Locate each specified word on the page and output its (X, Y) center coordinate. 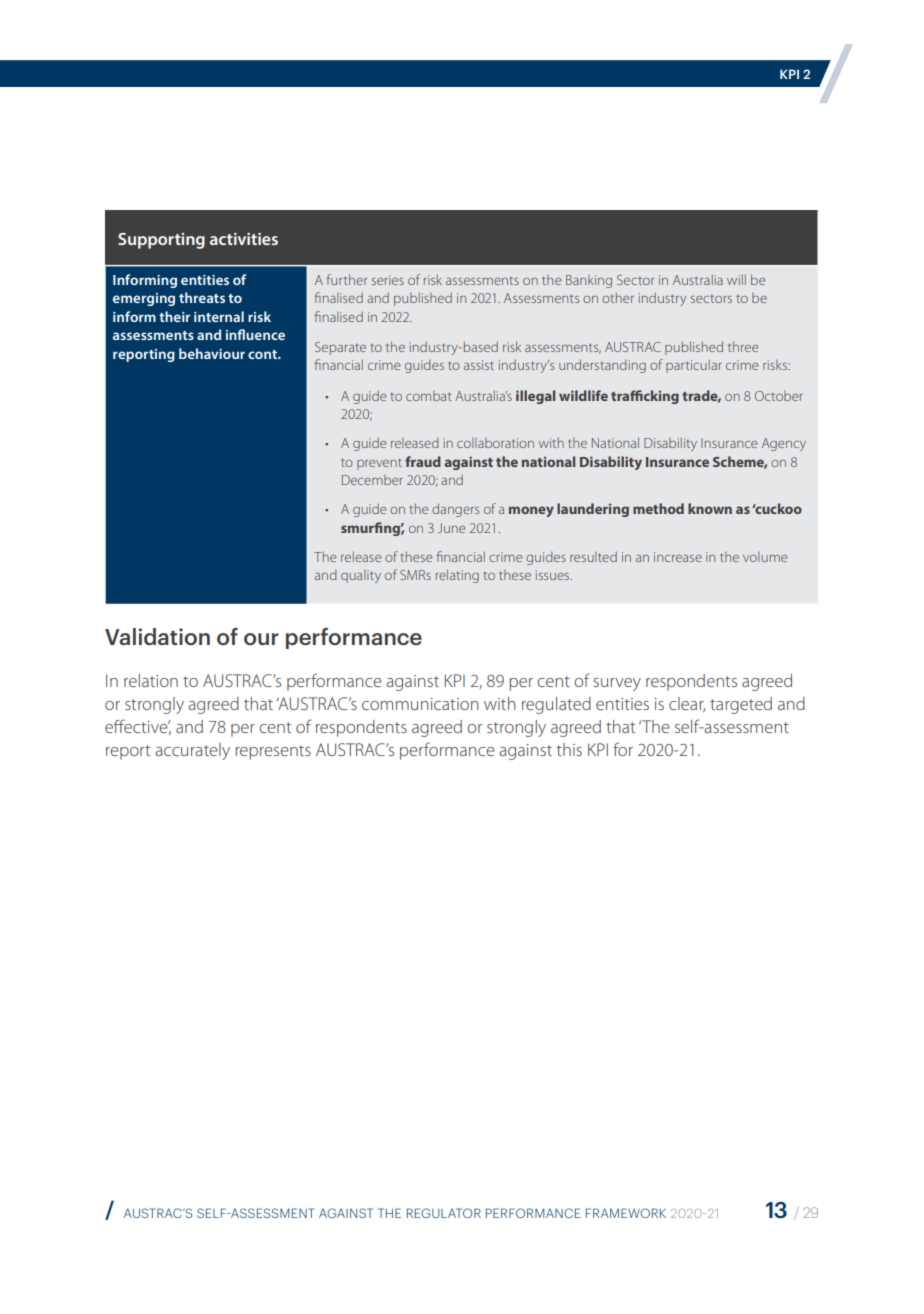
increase (678, 557)
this (569, 749)
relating (457, 576)
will (736, 280)
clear (687, 704)
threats (202, 297)
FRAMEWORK (626, 1213)
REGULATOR (444, 1213)
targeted (741, 705)
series (388, 280)
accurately (192, 751)
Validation (157, 636)
